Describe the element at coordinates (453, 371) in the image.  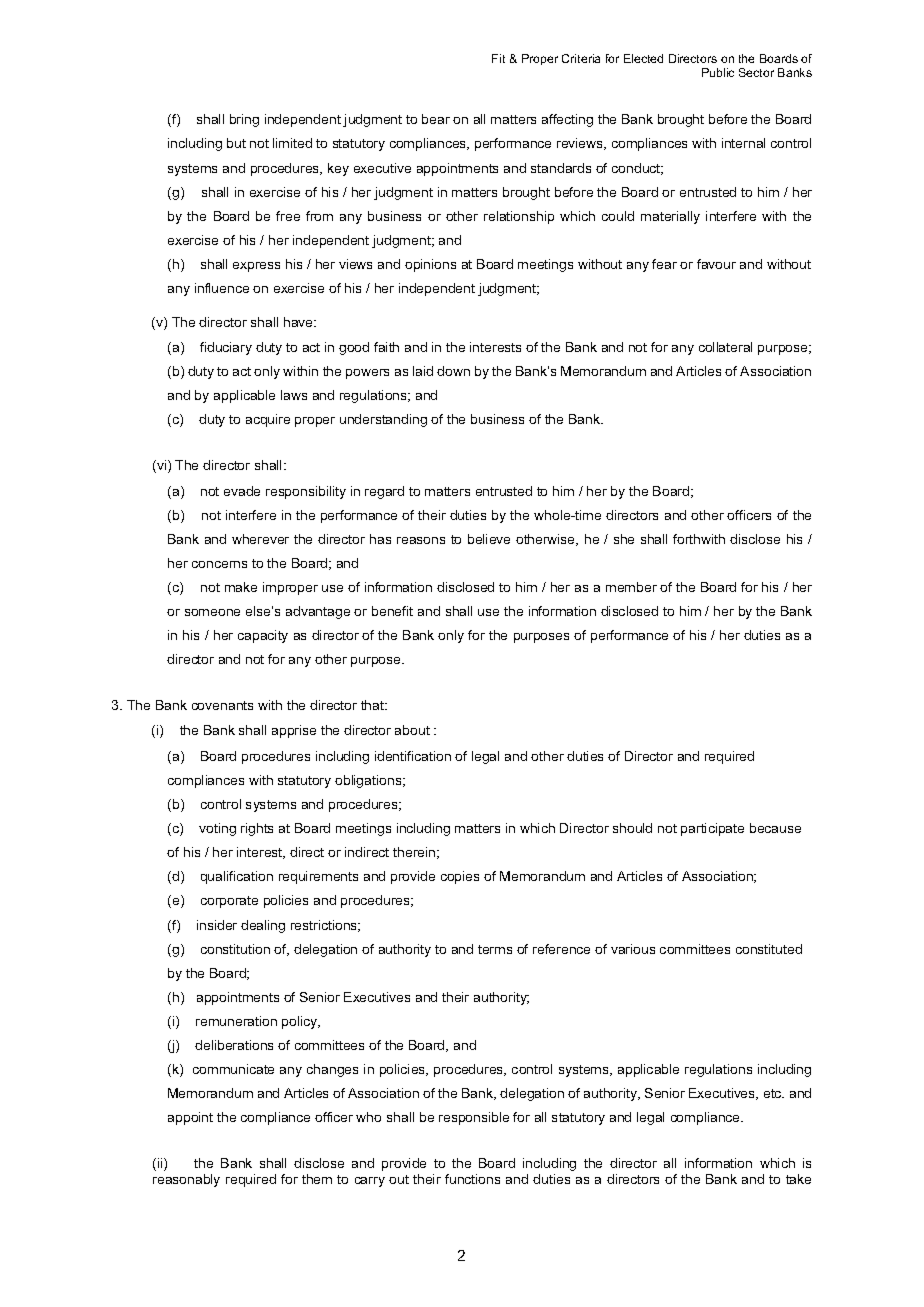
I see `down` at that location.
